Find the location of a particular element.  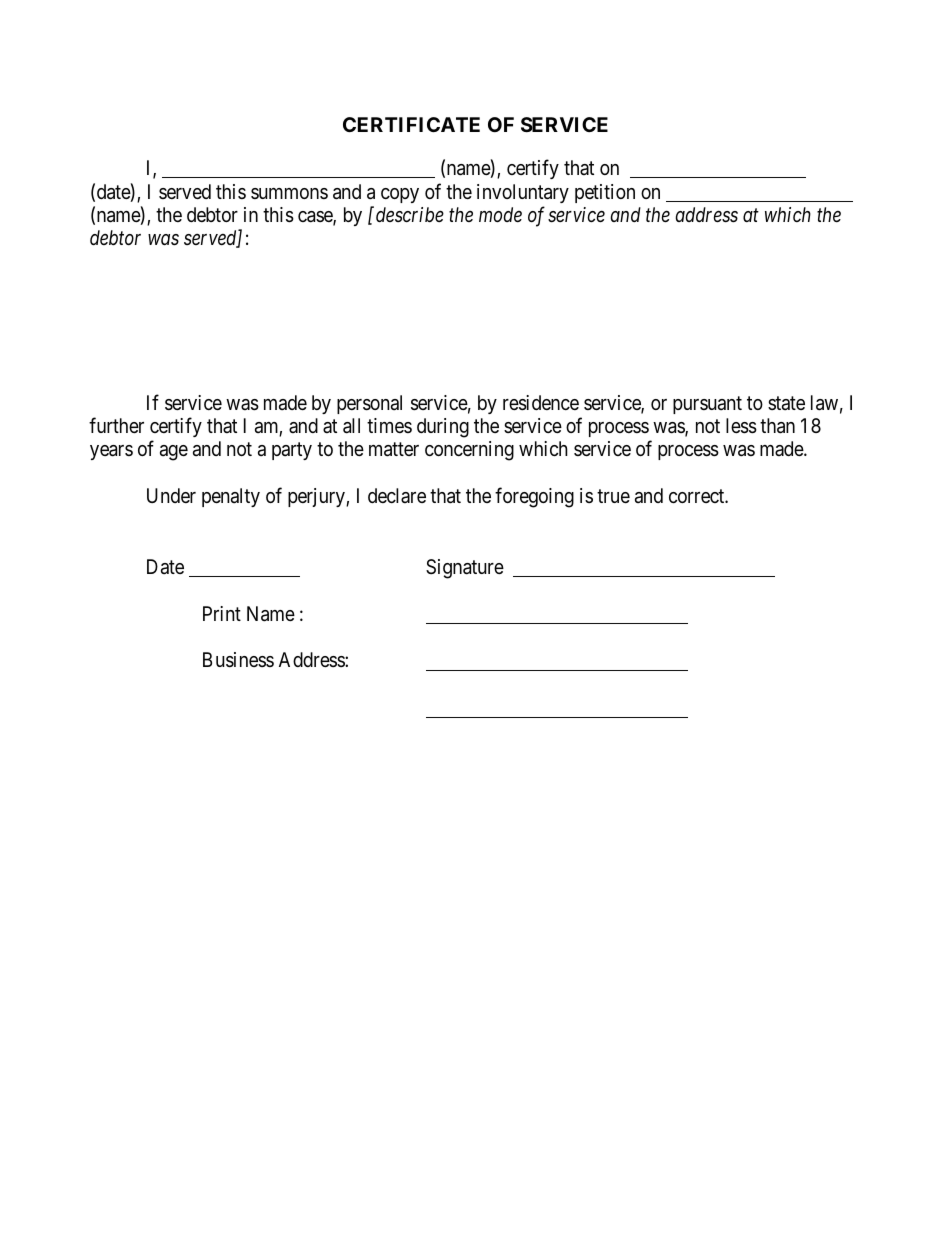

pursuant is located at coordinates (707, 405).
